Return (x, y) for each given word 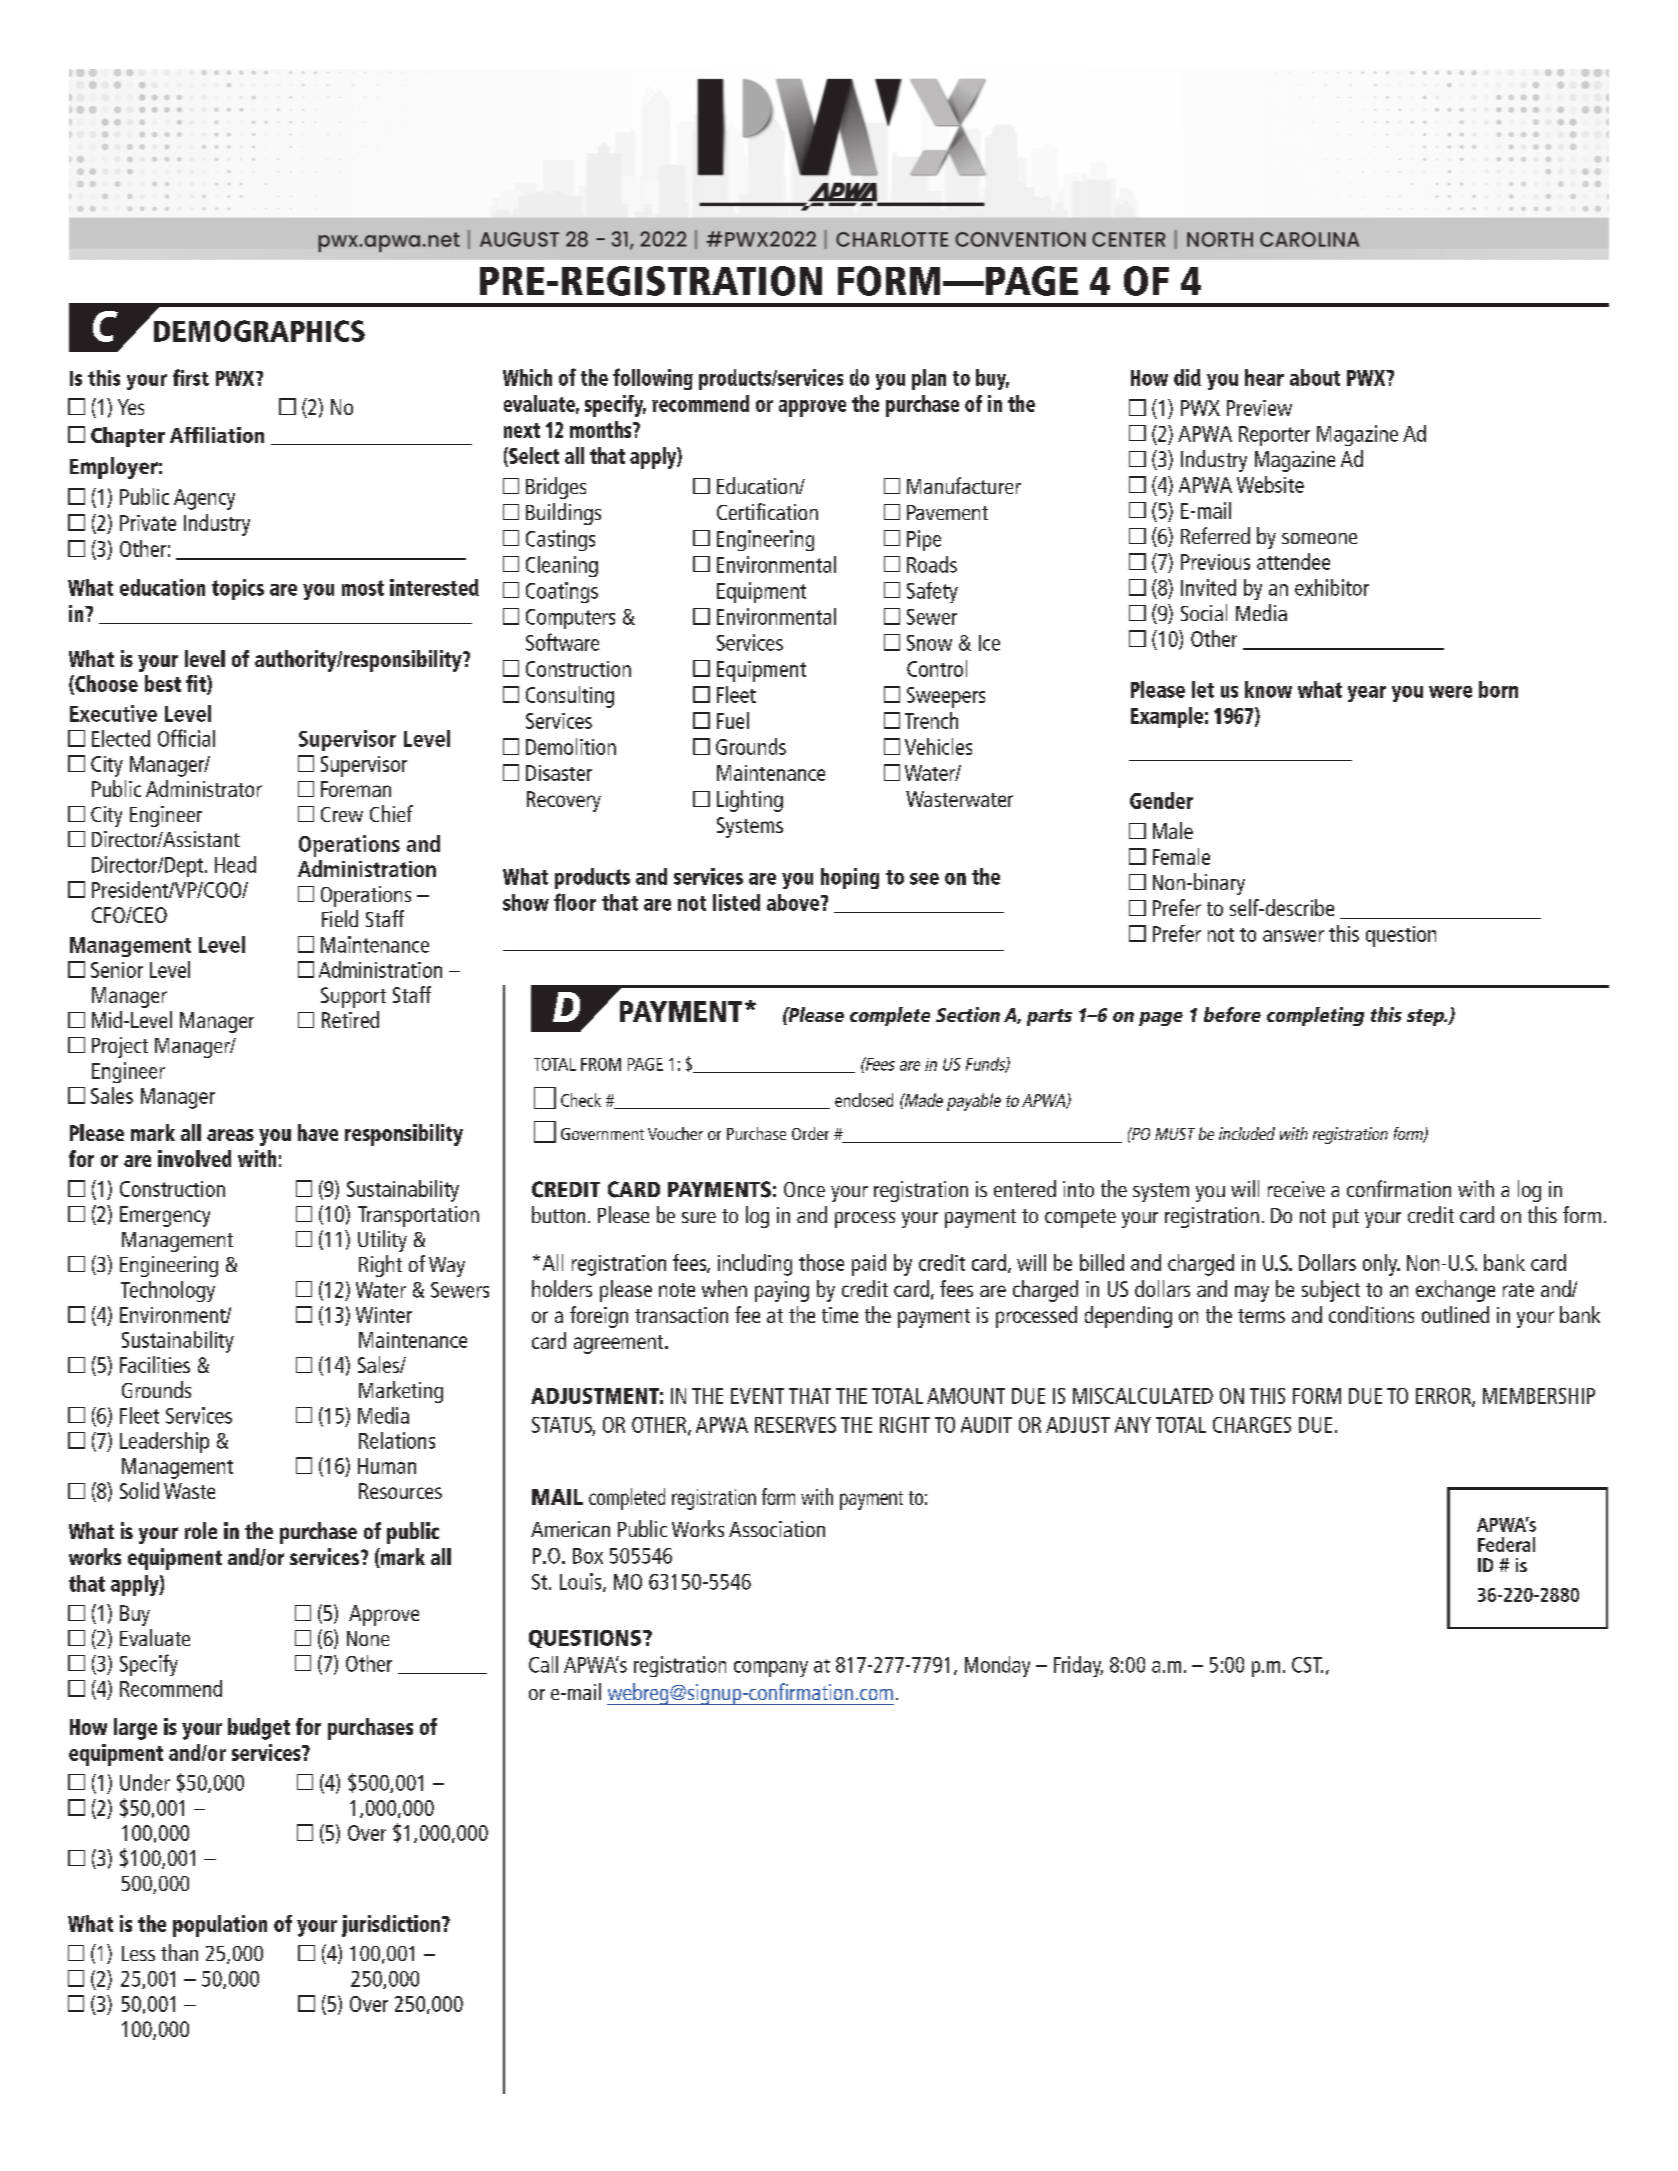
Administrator (204, 788)
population (220, 1926)
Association (777, 1529)
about (1315, 377)
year (1367, 694)
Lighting (750, 801)
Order (810, 1133)
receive (1296, 1189)
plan (929, 379)
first (191, 377)
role (201, 1530)
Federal (1506, 1544)
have (318, 1132)
